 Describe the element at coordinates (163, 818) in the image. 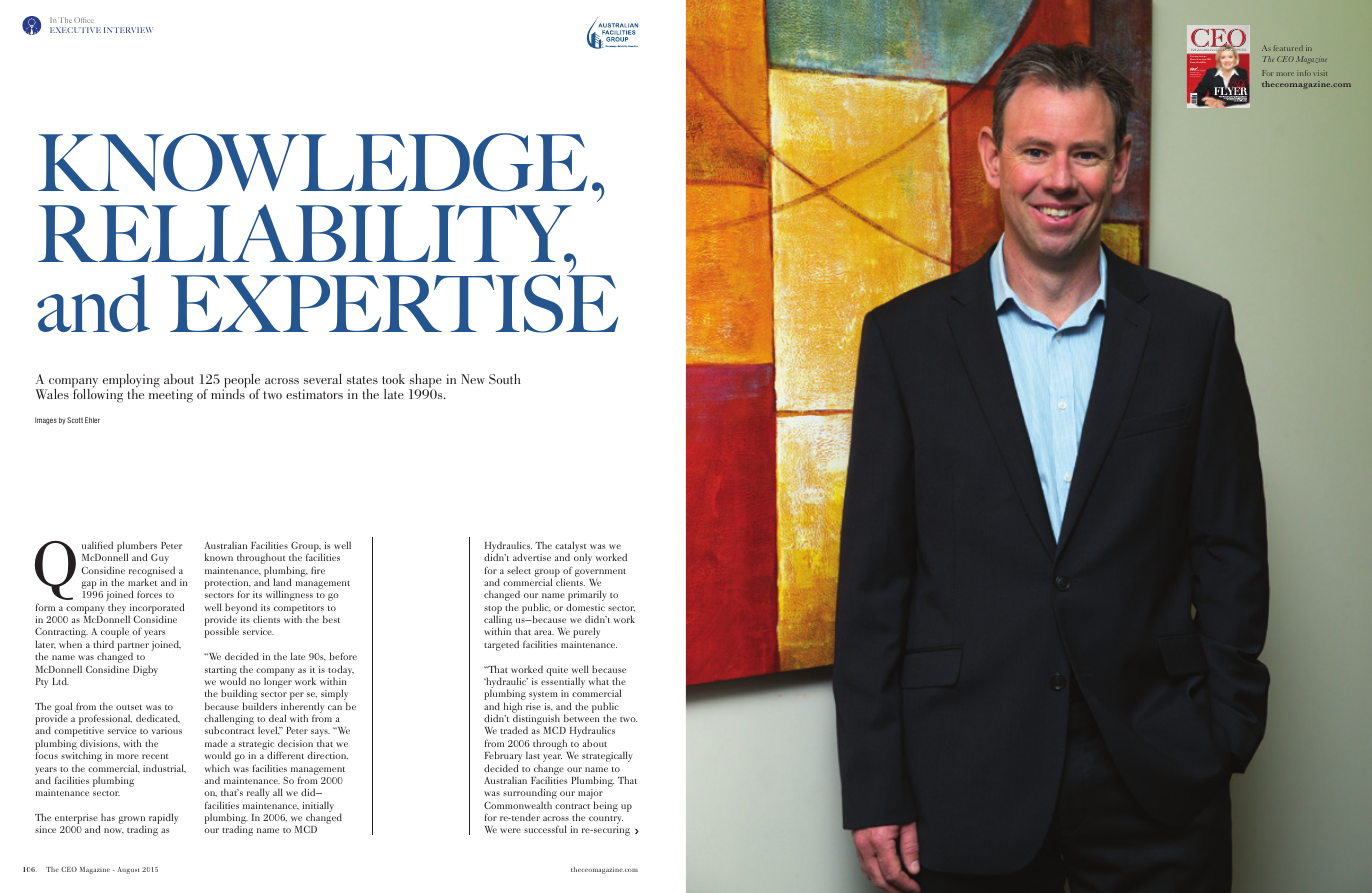

I see `rapidly` at that location.
